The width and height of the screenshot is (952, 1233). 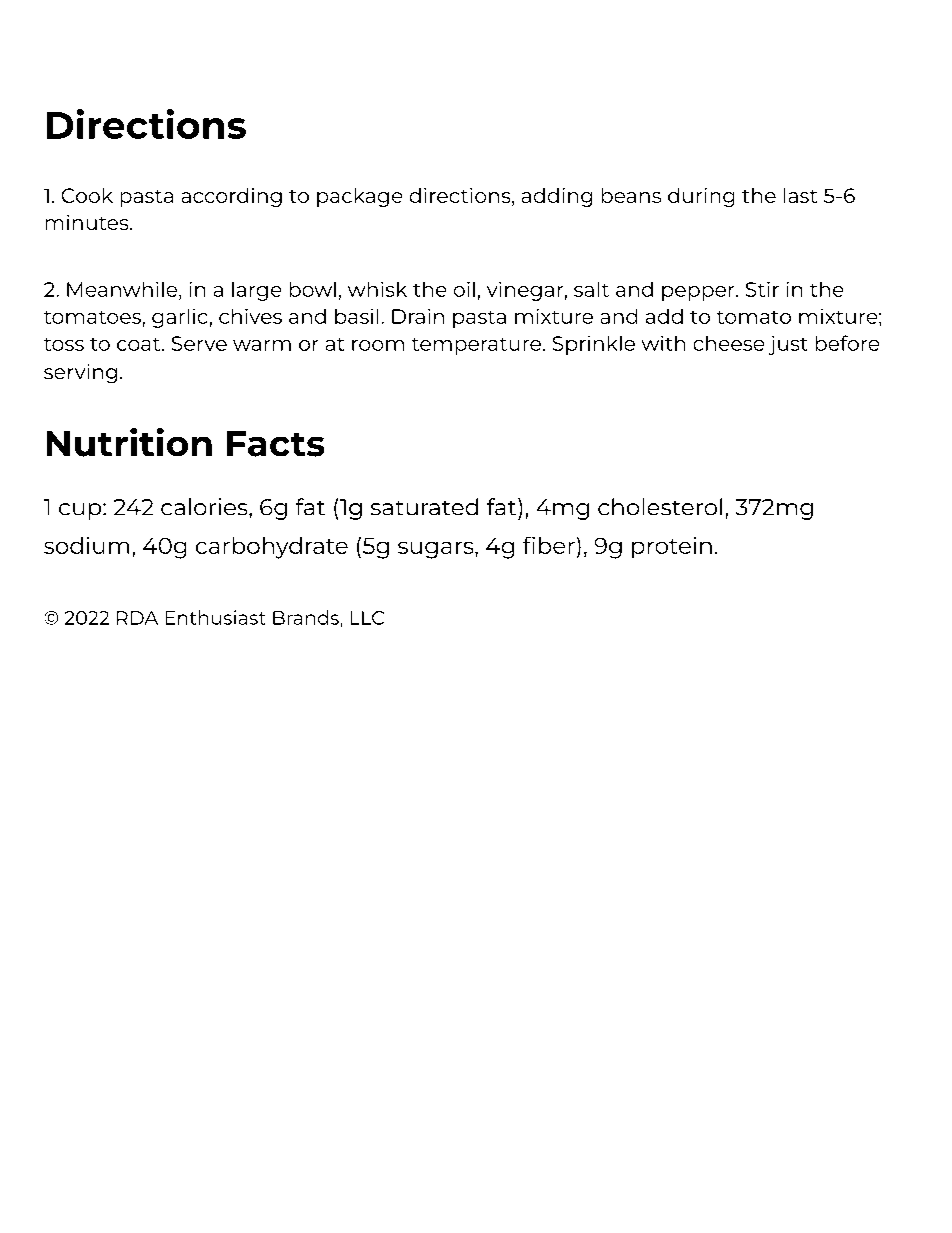 What do you see at coordinates (701, 197) in the screenshot?
I see `during` at bounding box center [701, 197].
